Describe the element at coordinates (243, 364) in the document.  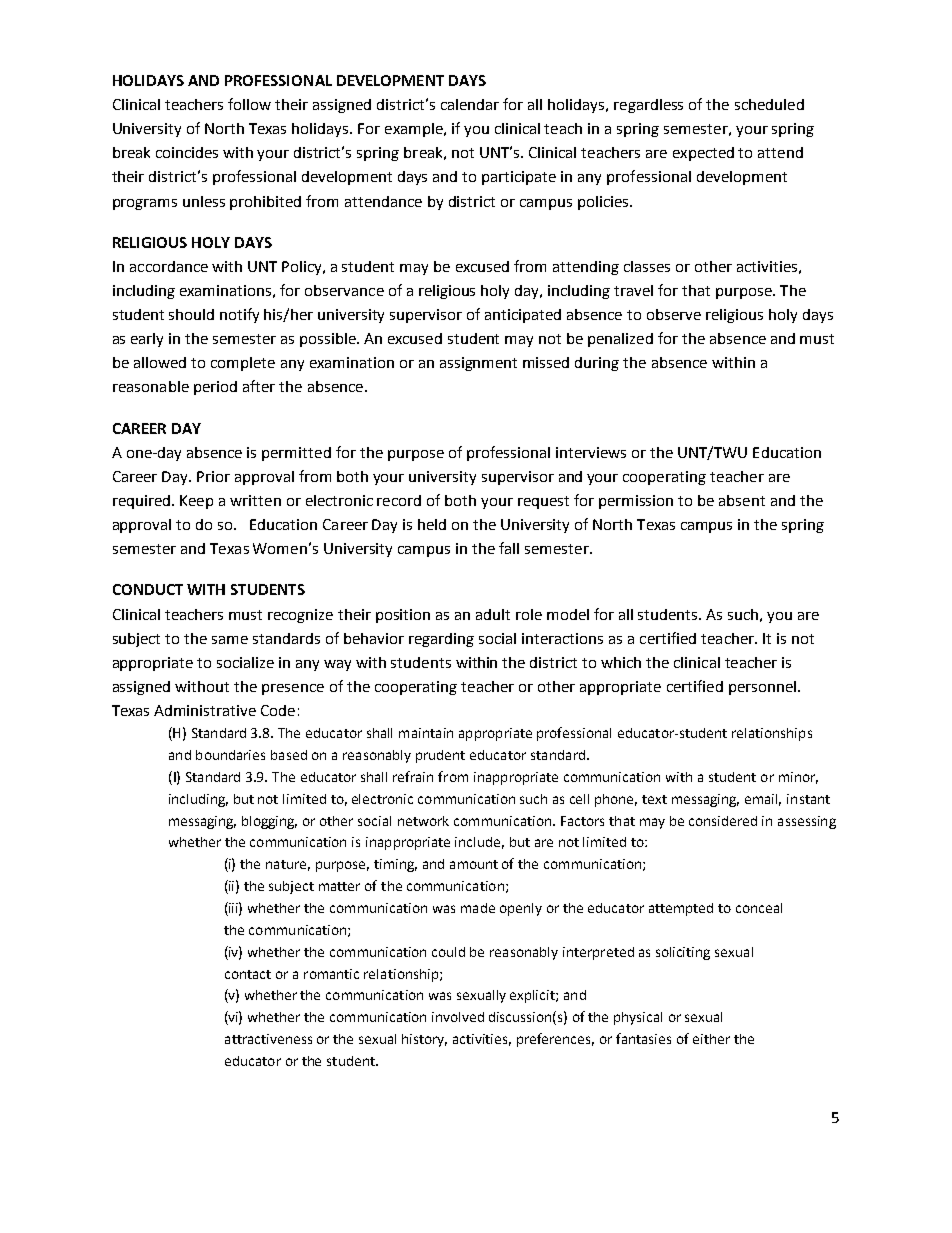
I see `complete` at that location.
